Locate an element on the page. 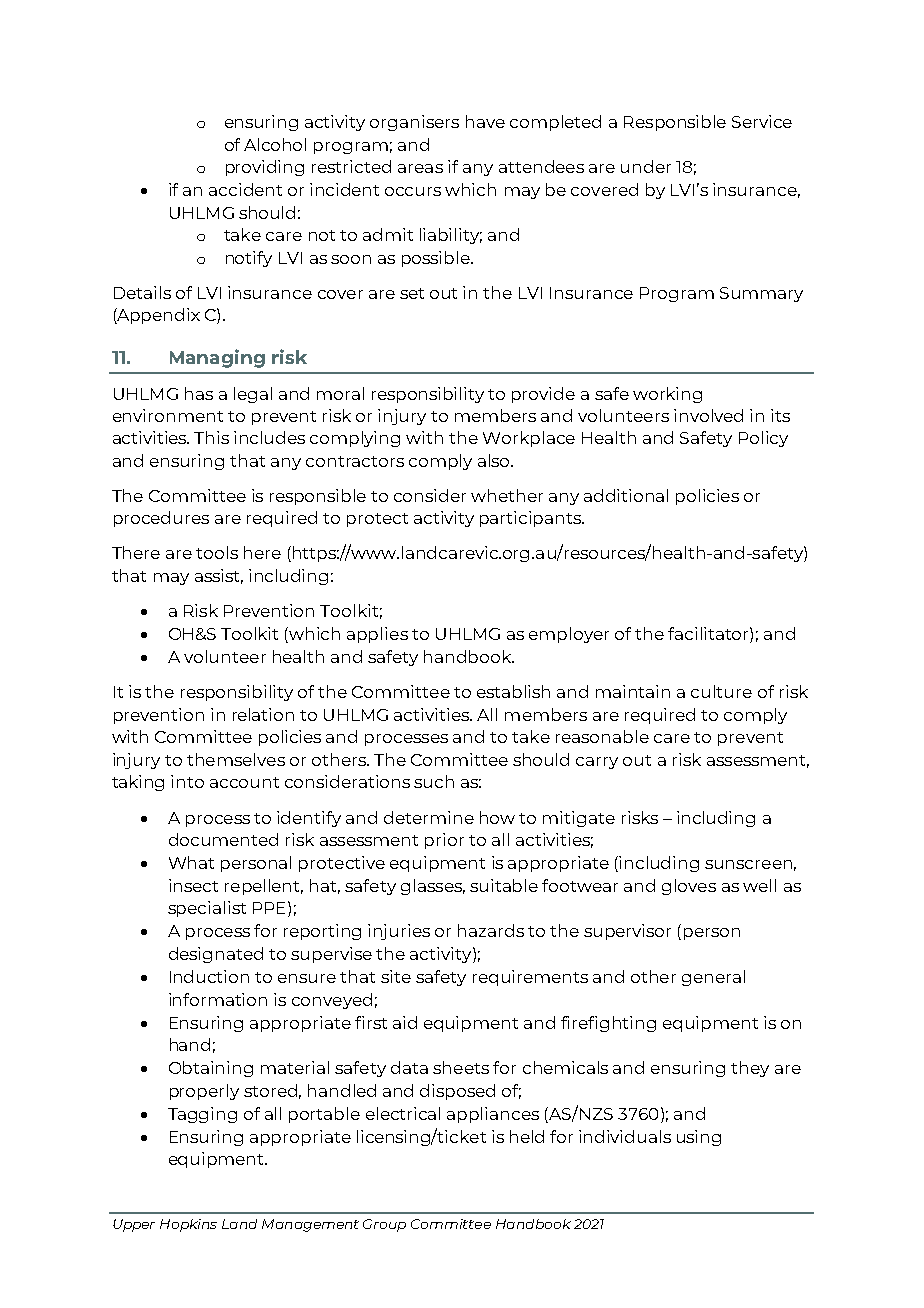 The height and width of the image is (1308, 924). under is located at coordinates (646, 166).
